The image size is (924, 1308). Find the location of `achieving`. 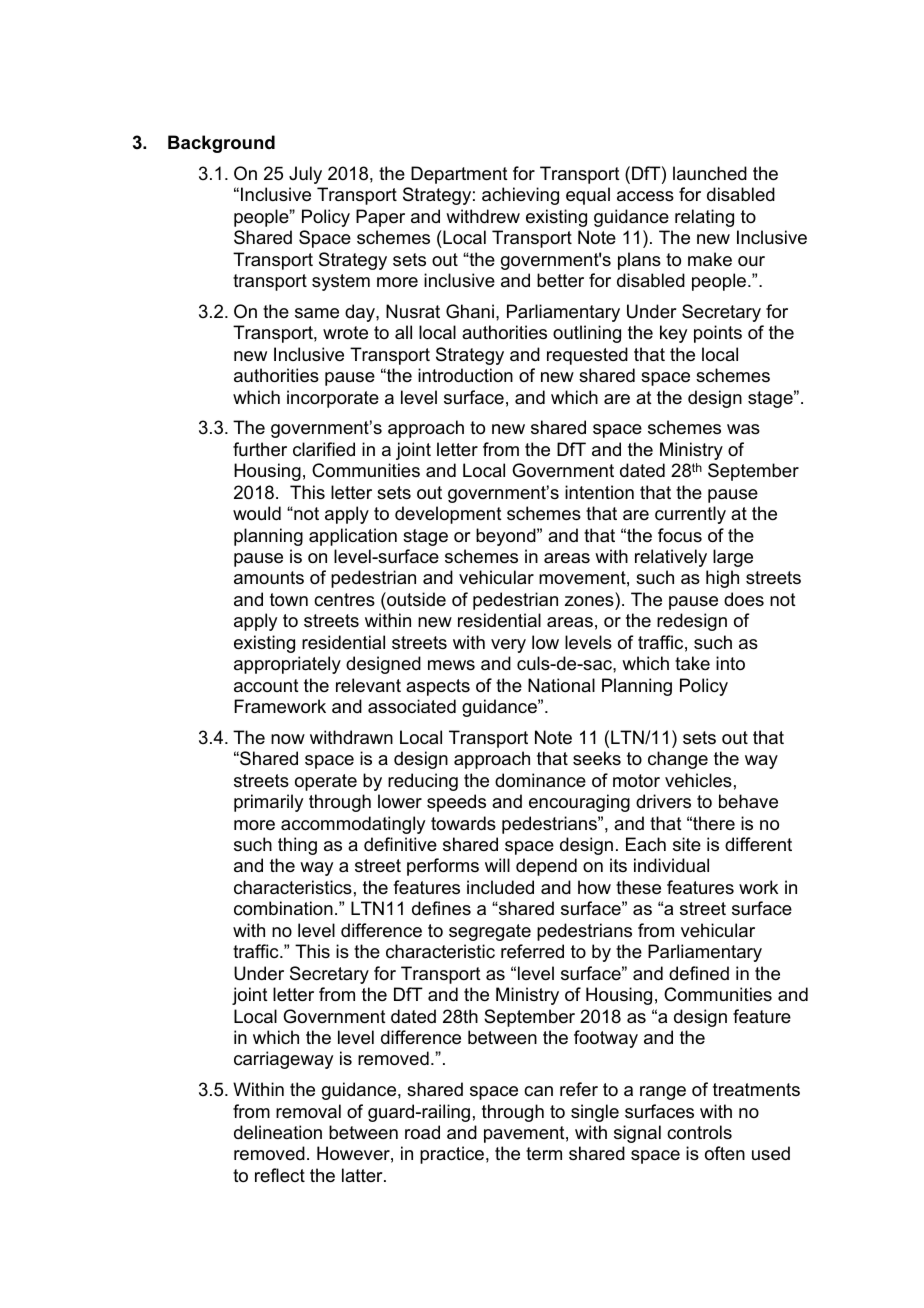

achieving is located at coordinates (520, 196).
